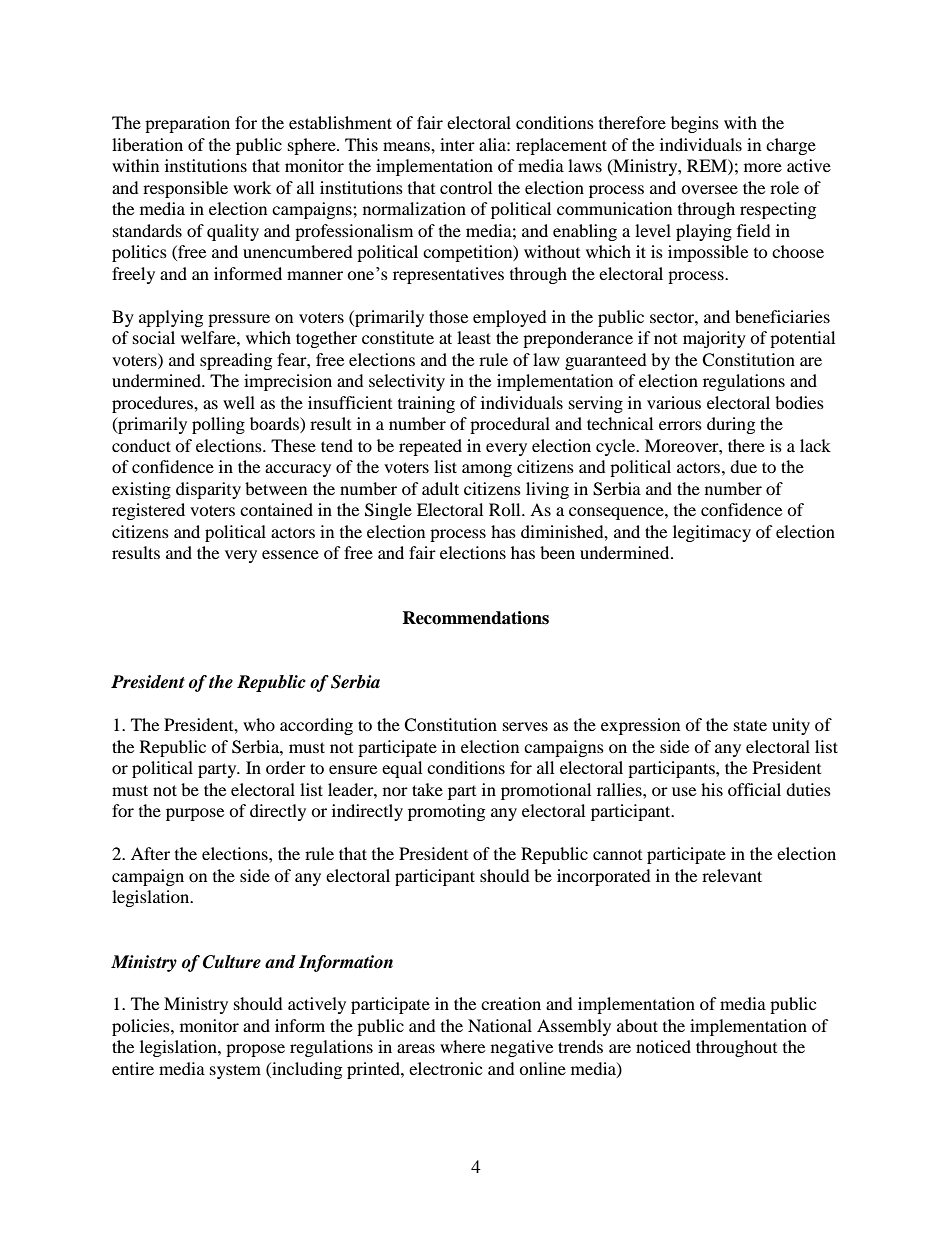 The width and height of the page is (952, 1233). What do you see at coordinates (255, 1050) in the page?
I see `propose` at bounding box center [255, 1050].
